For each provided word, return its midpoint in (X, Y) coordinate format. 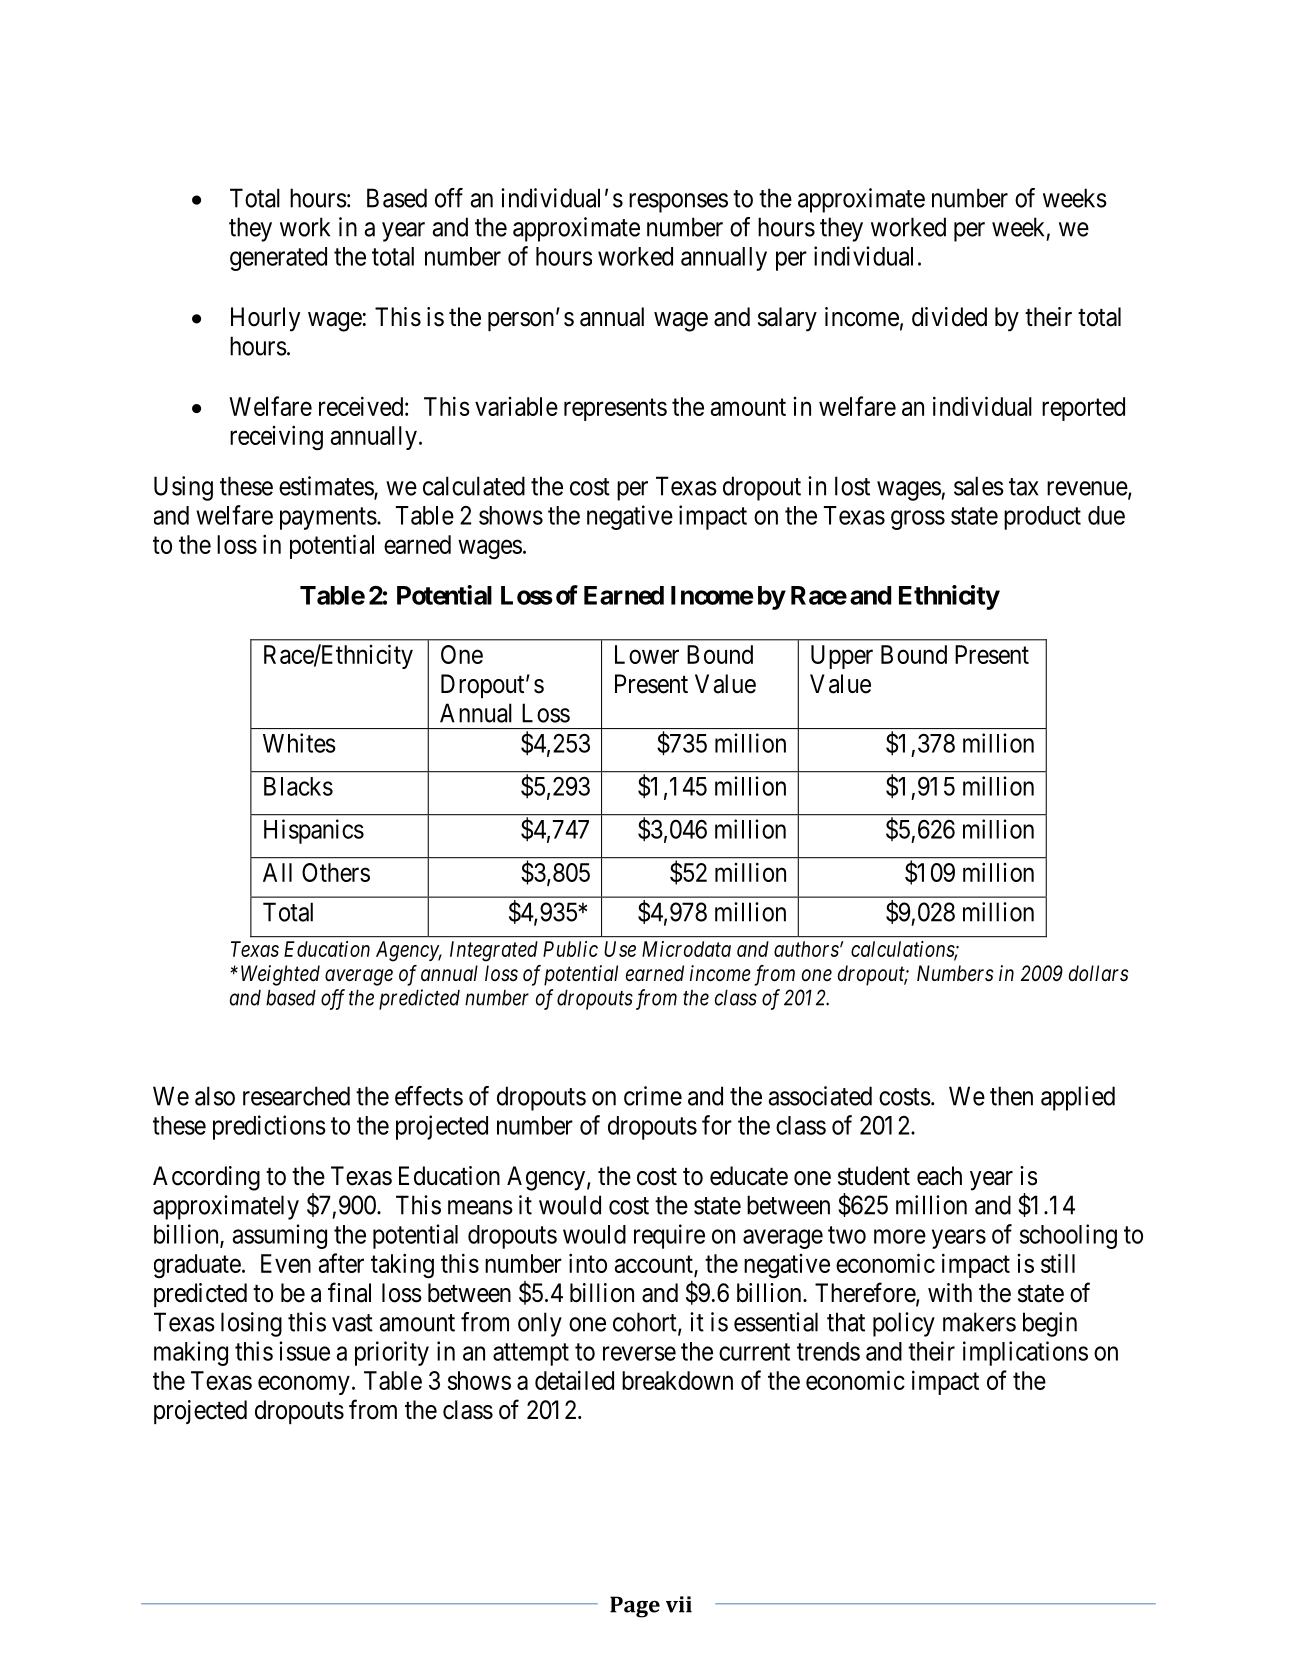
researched (296, 1096)
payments (328, 518)
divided (949, 317)
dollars (1098, 973)
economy (304, 1385)
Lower (647, 654)
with (950, 1292)
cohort (646, 1323)
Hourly (265, 319)
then (1011, 1096)
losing (251, 1324)
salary (787, 319)
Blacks (298, 786)
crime (653, 1096)
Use (620, 949)
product (1042, 518)
